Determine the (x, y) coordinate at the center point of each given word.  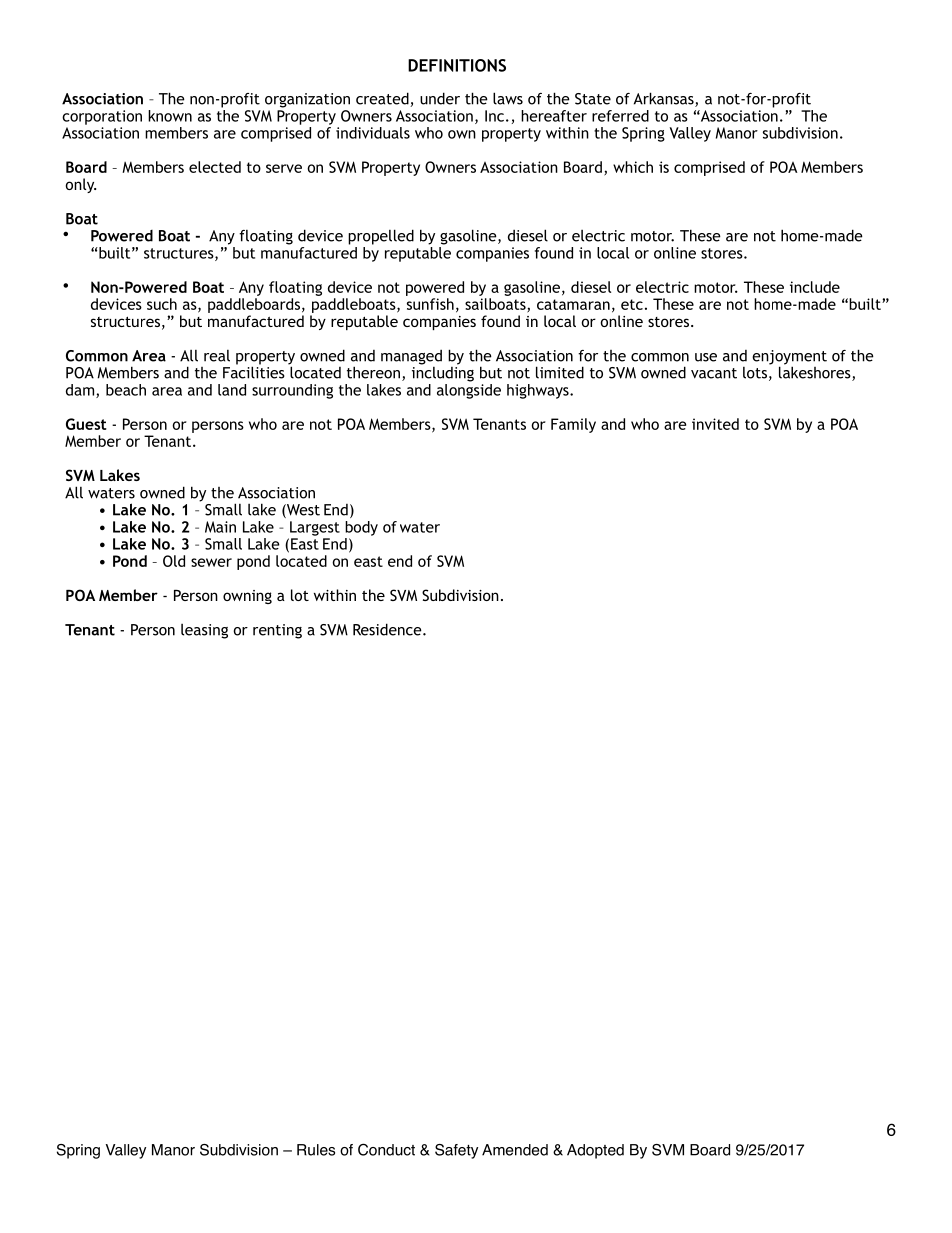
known (170, 116)
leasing (204, 631)
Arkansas (665, 99)
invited (715, 424)
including (443, 373)
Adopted (595, 1151)
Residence (388, 629)
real (217, 356)
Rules (316, 1150)
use (706, 357)
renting (277, 631)
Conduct (386, 1149)
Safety (456, 1151)
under (440, 98)
